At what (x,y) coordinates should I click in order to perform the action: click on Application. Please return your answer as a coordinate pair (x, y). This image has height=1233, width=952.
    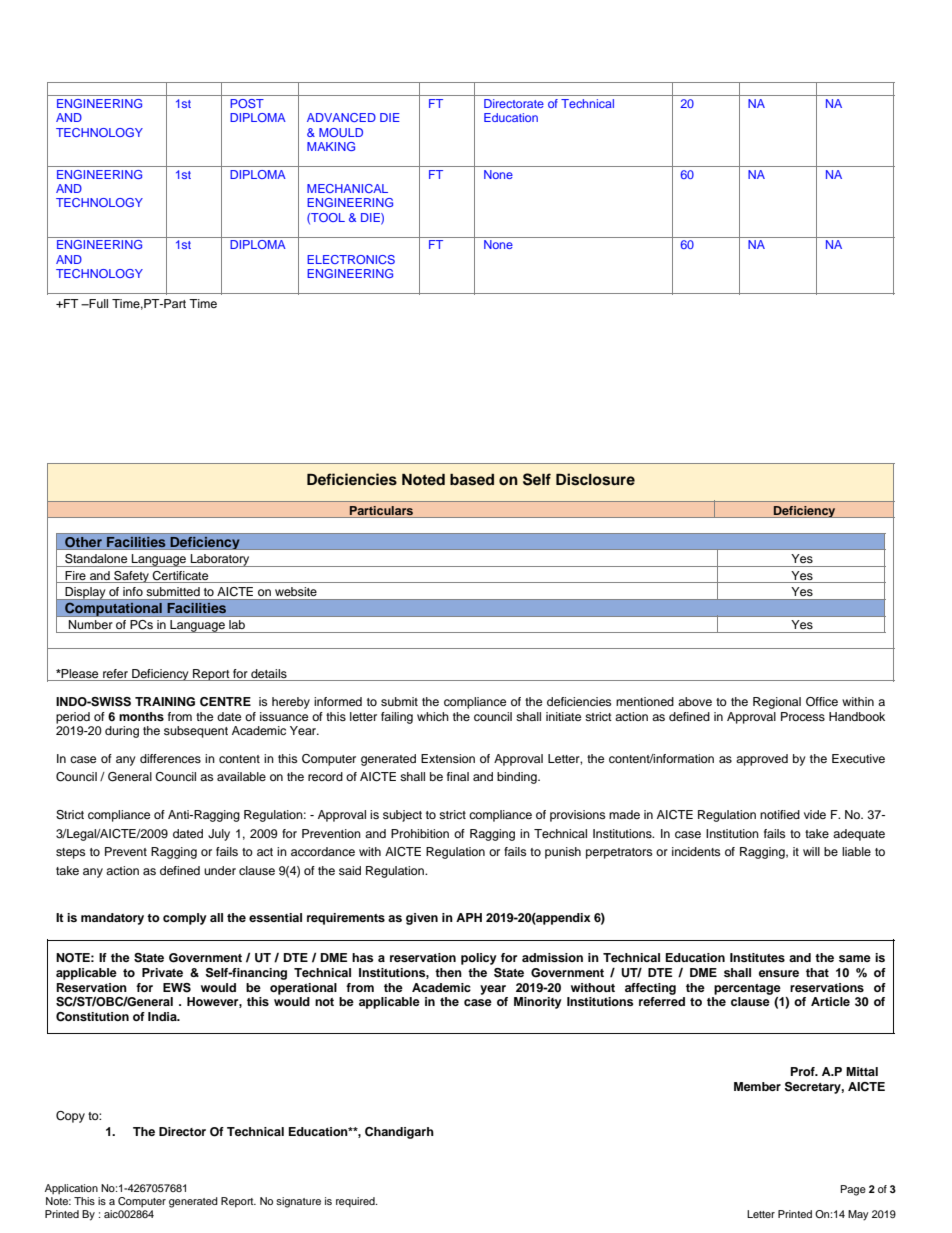
    Looking at the image, I should click on (71, 1189).
